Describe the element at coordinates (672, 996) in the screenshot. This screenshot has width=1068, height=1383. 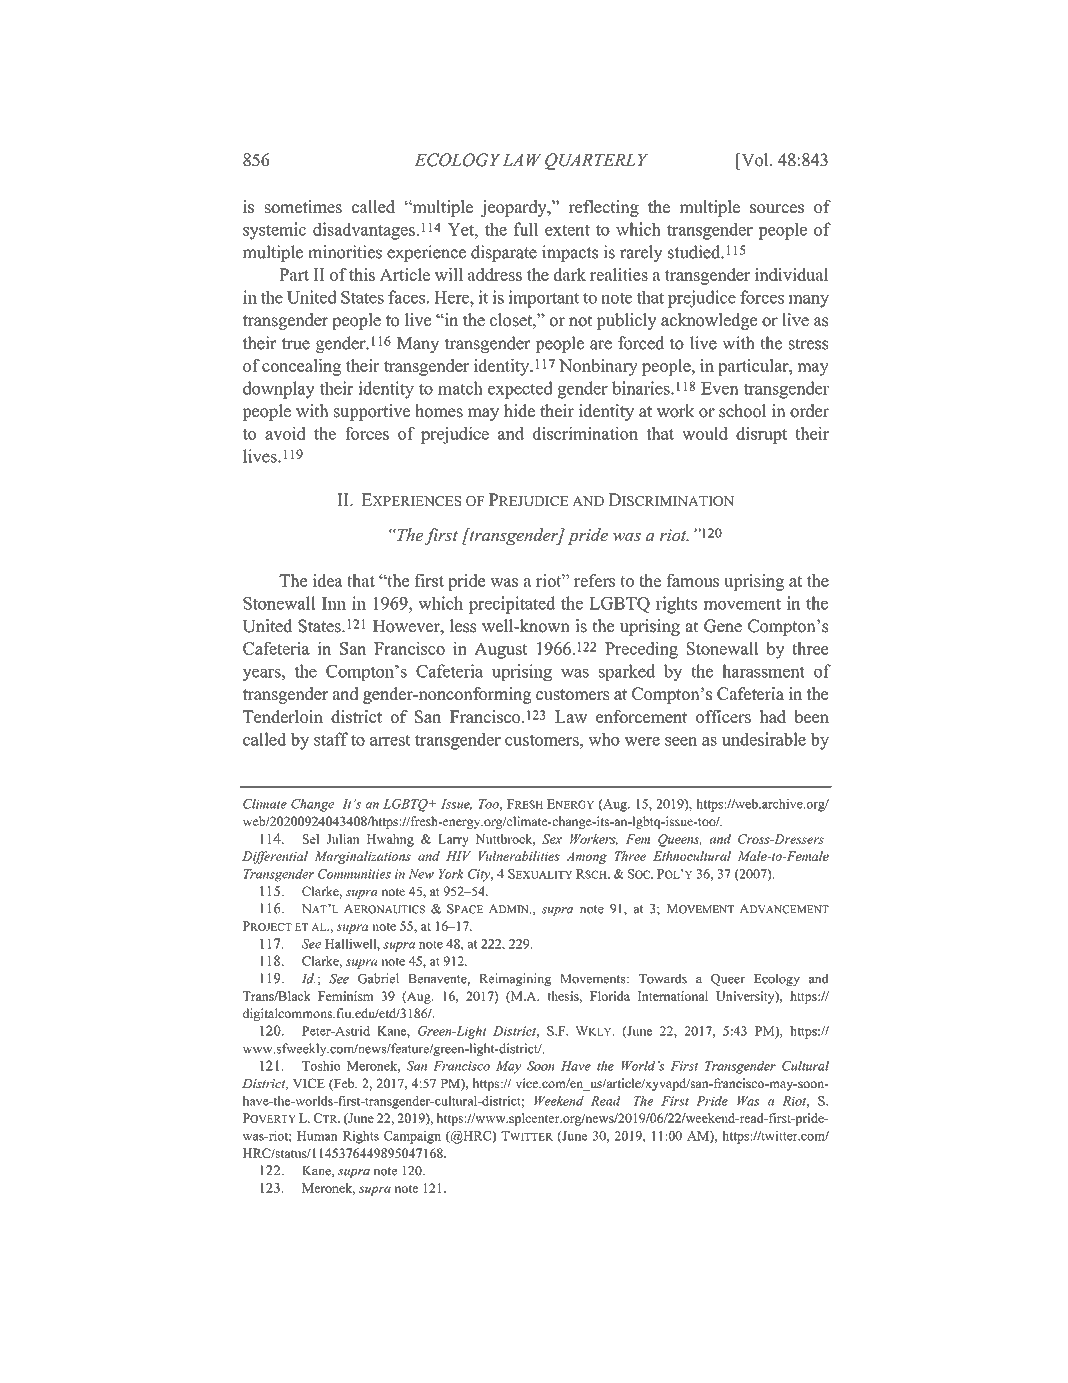
I see `International` at that location.
